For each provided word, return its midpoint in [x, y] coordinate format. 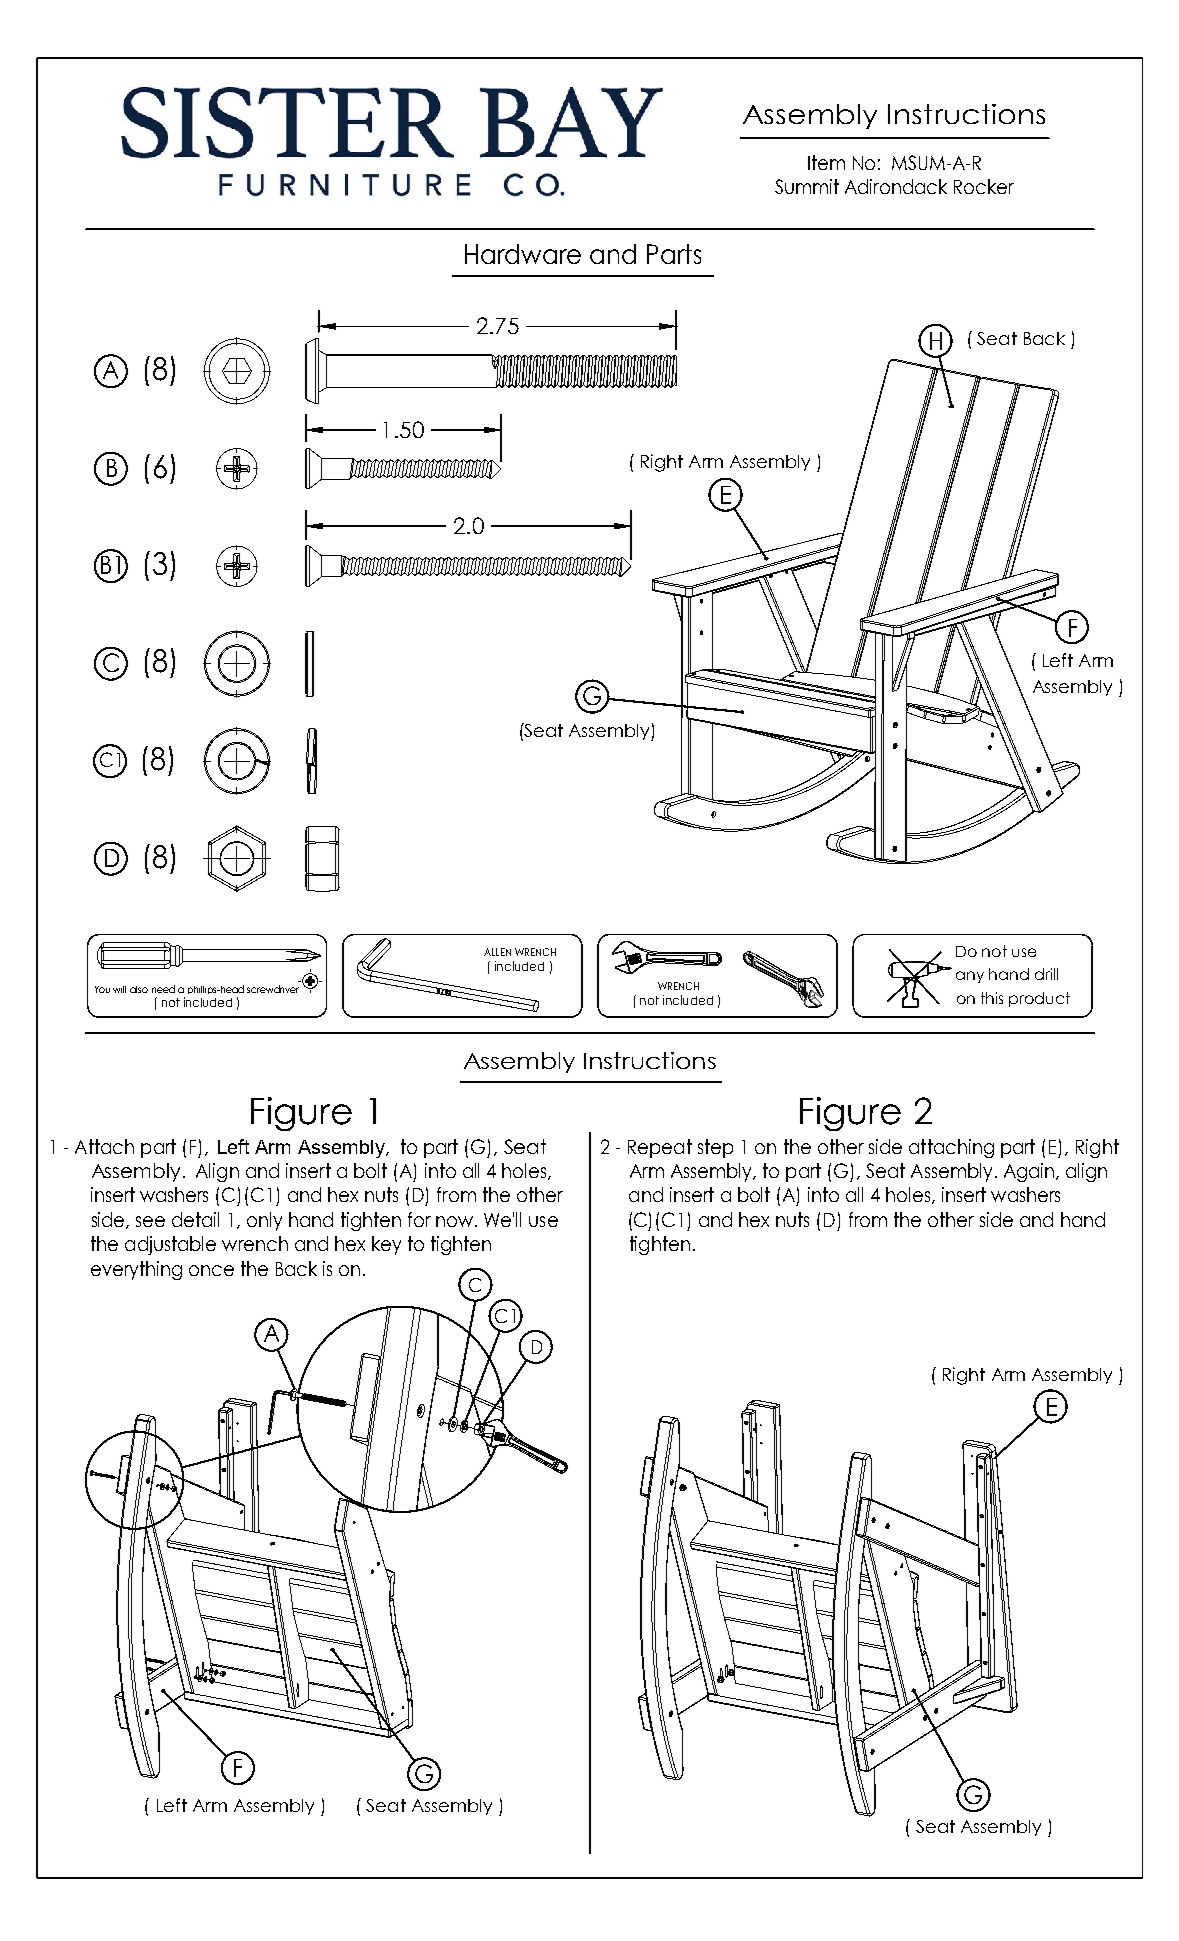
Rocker [984, 186]
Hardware [523, 254]
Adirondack [896, 186]
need [163, 989]
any [970, 977]
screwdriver [273, 989]
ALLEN [497, 952]
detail [195, 1219]
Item [826, 162]
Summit [807, 186]
